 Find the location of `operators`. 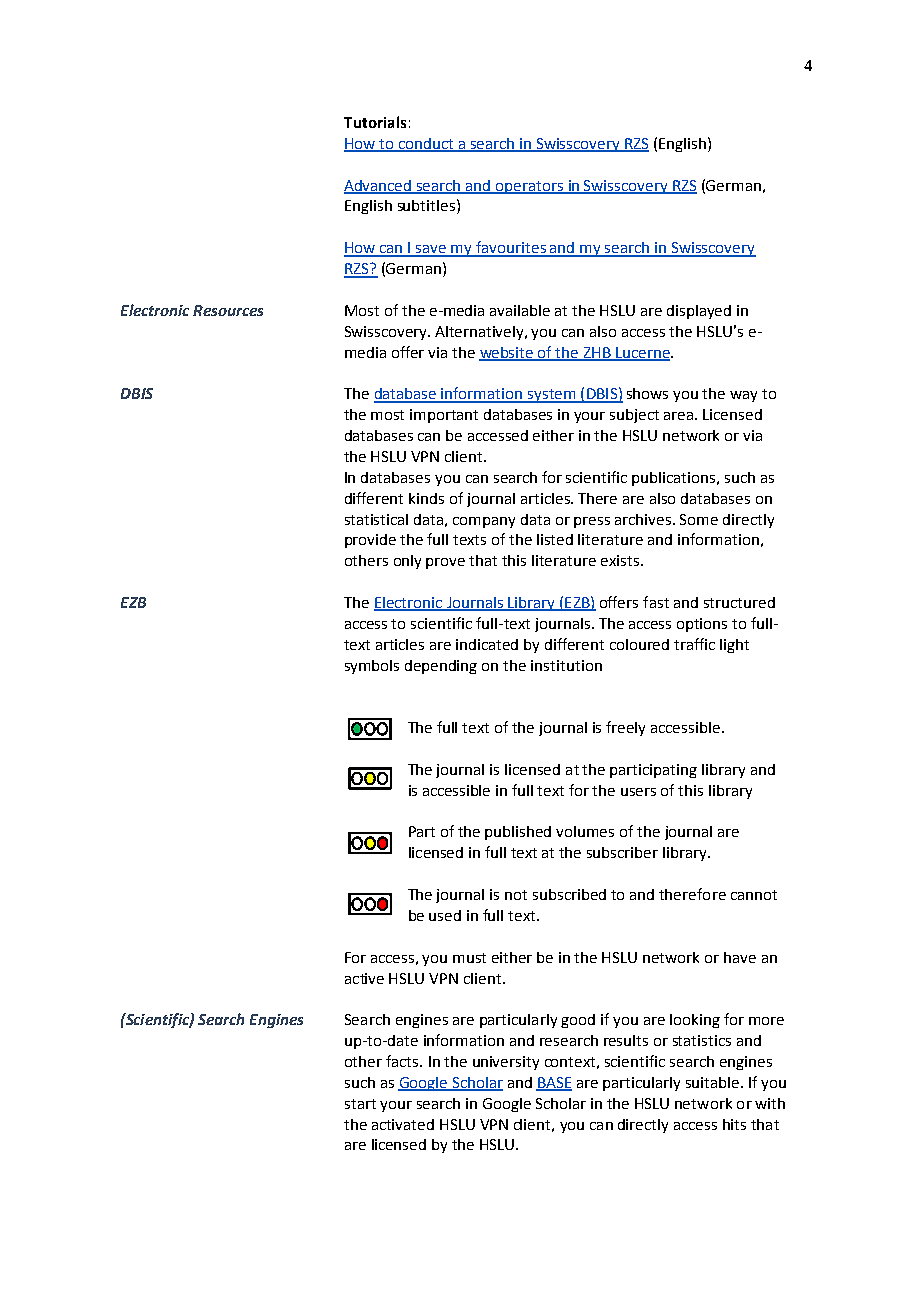

operators is located at coordinates (530, 187).
